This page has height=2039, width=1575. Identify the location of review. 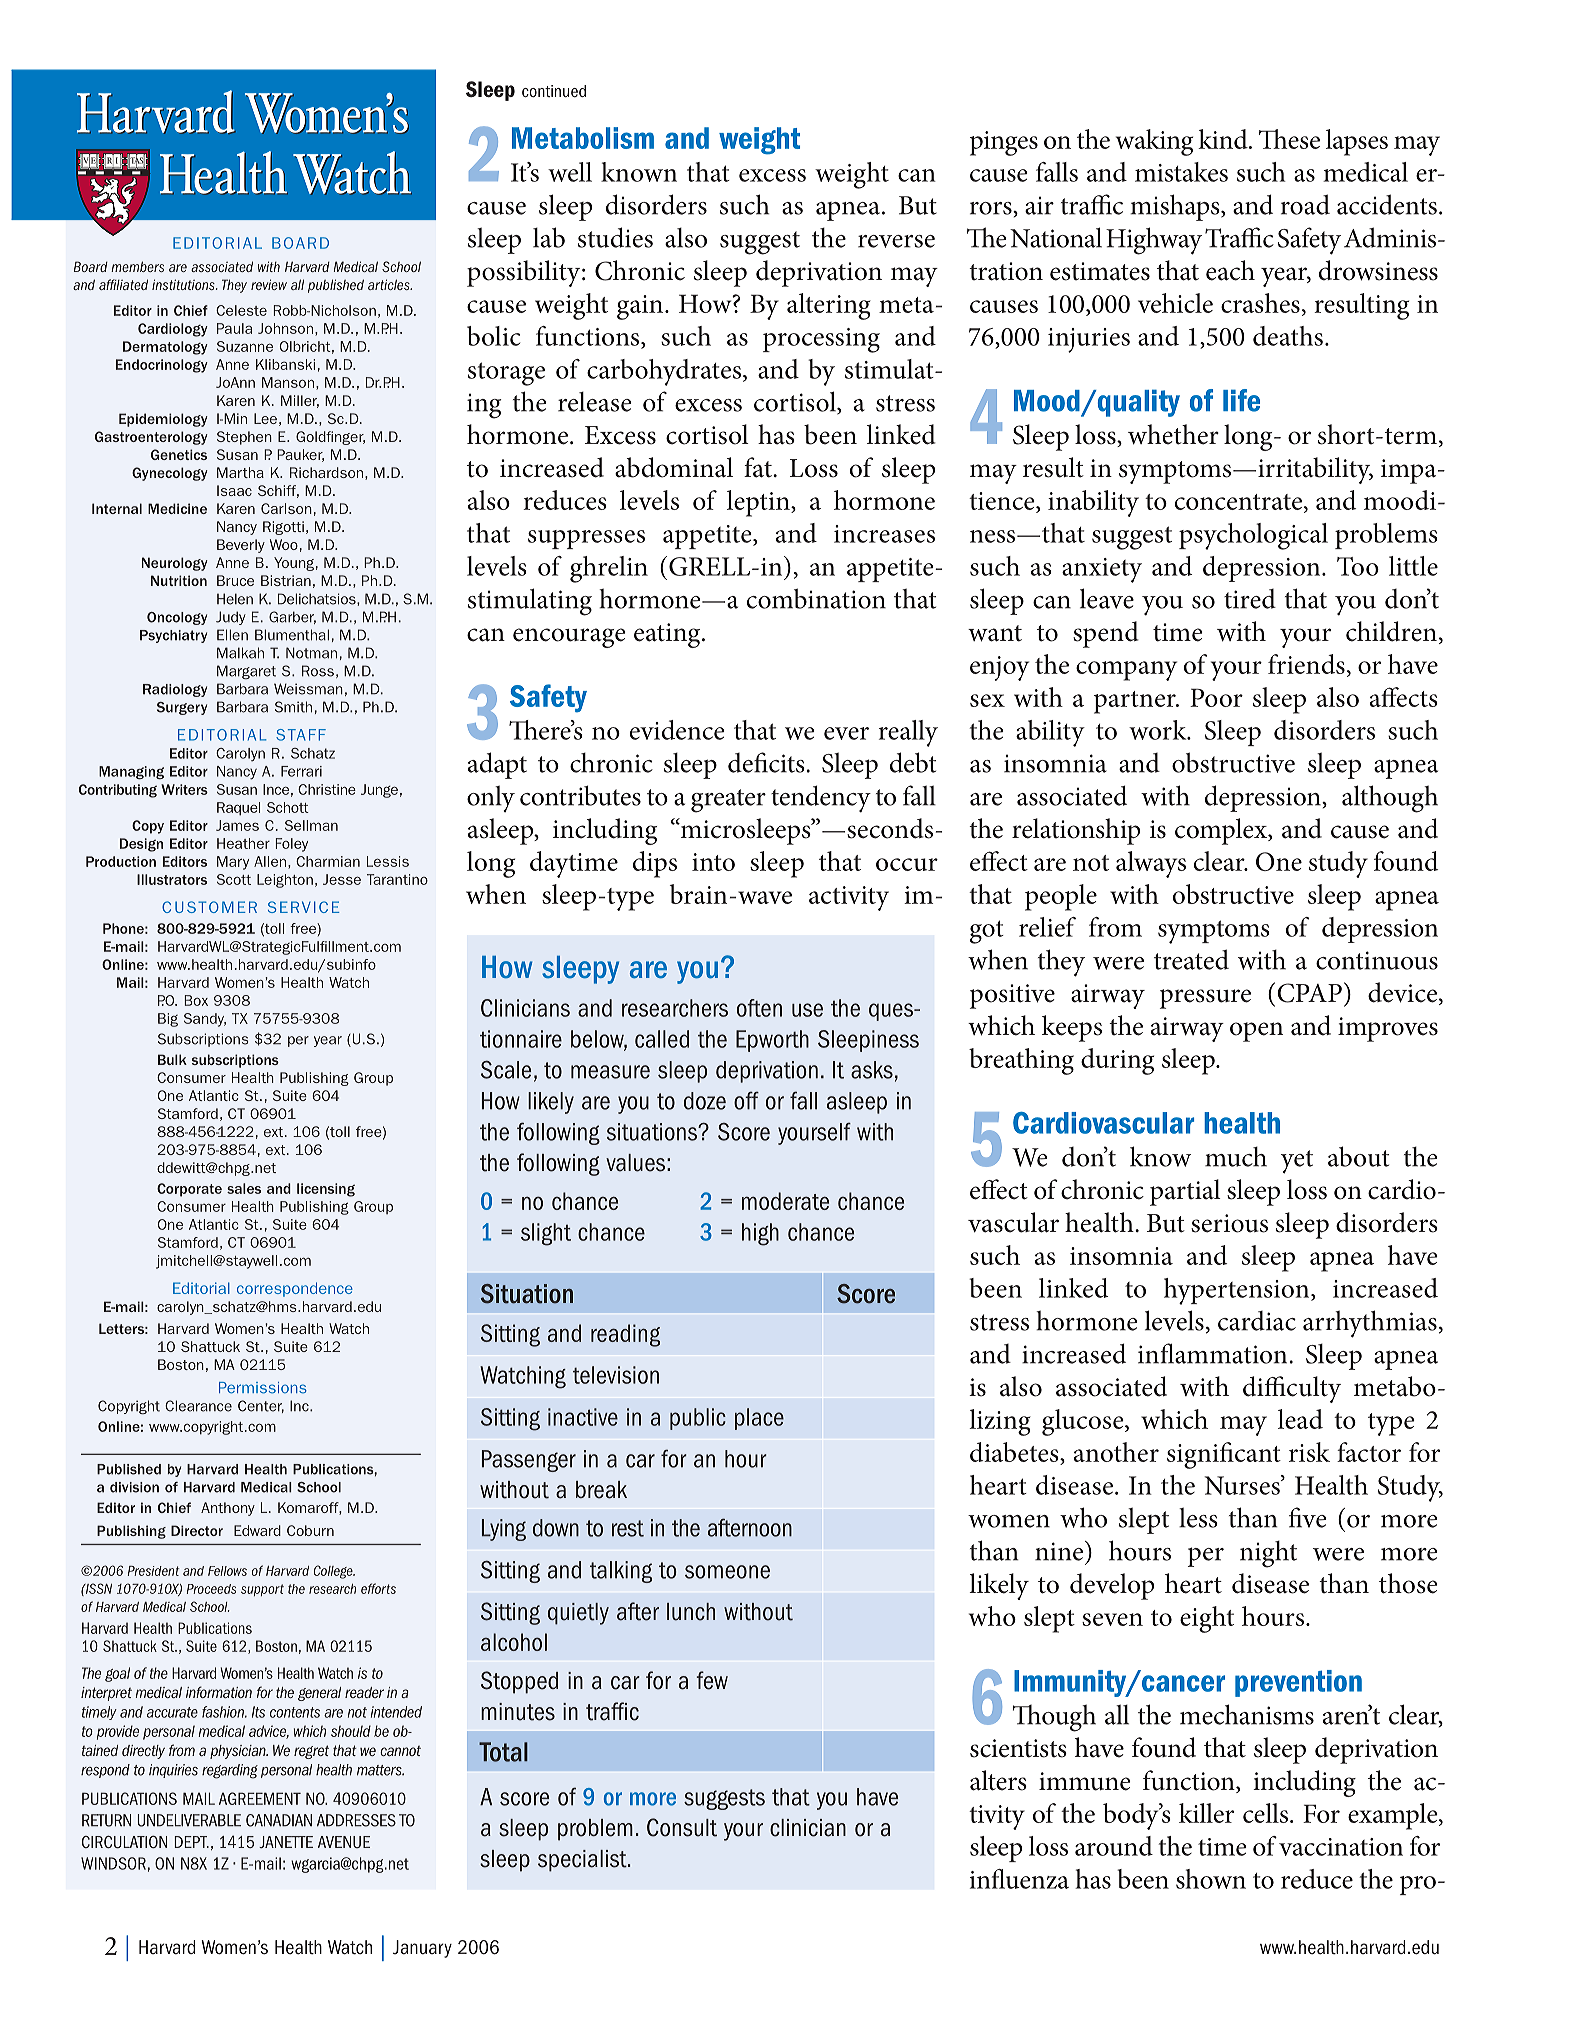
(269, 284).
